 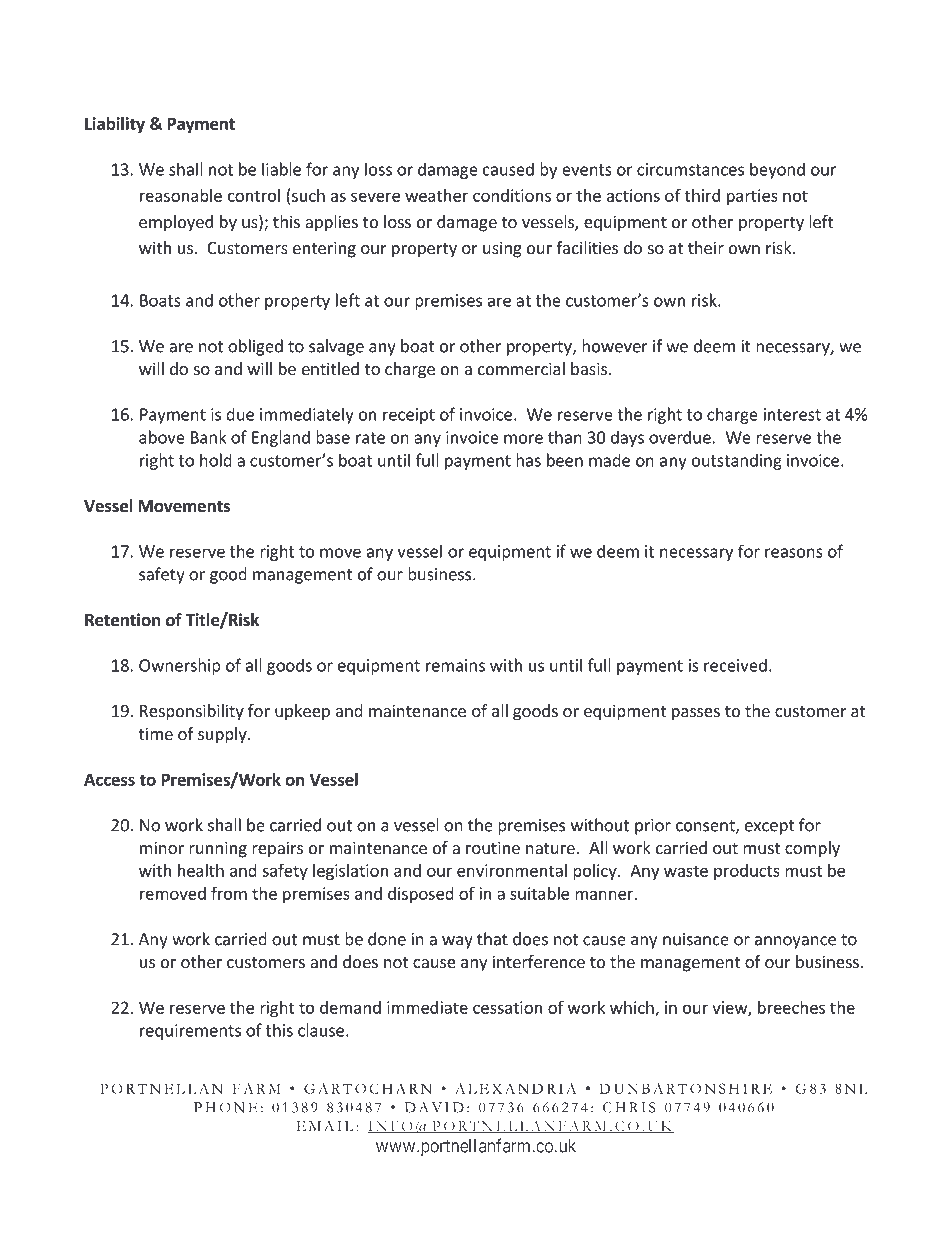 I want to click on receipt, so click(x=409, y=416).
